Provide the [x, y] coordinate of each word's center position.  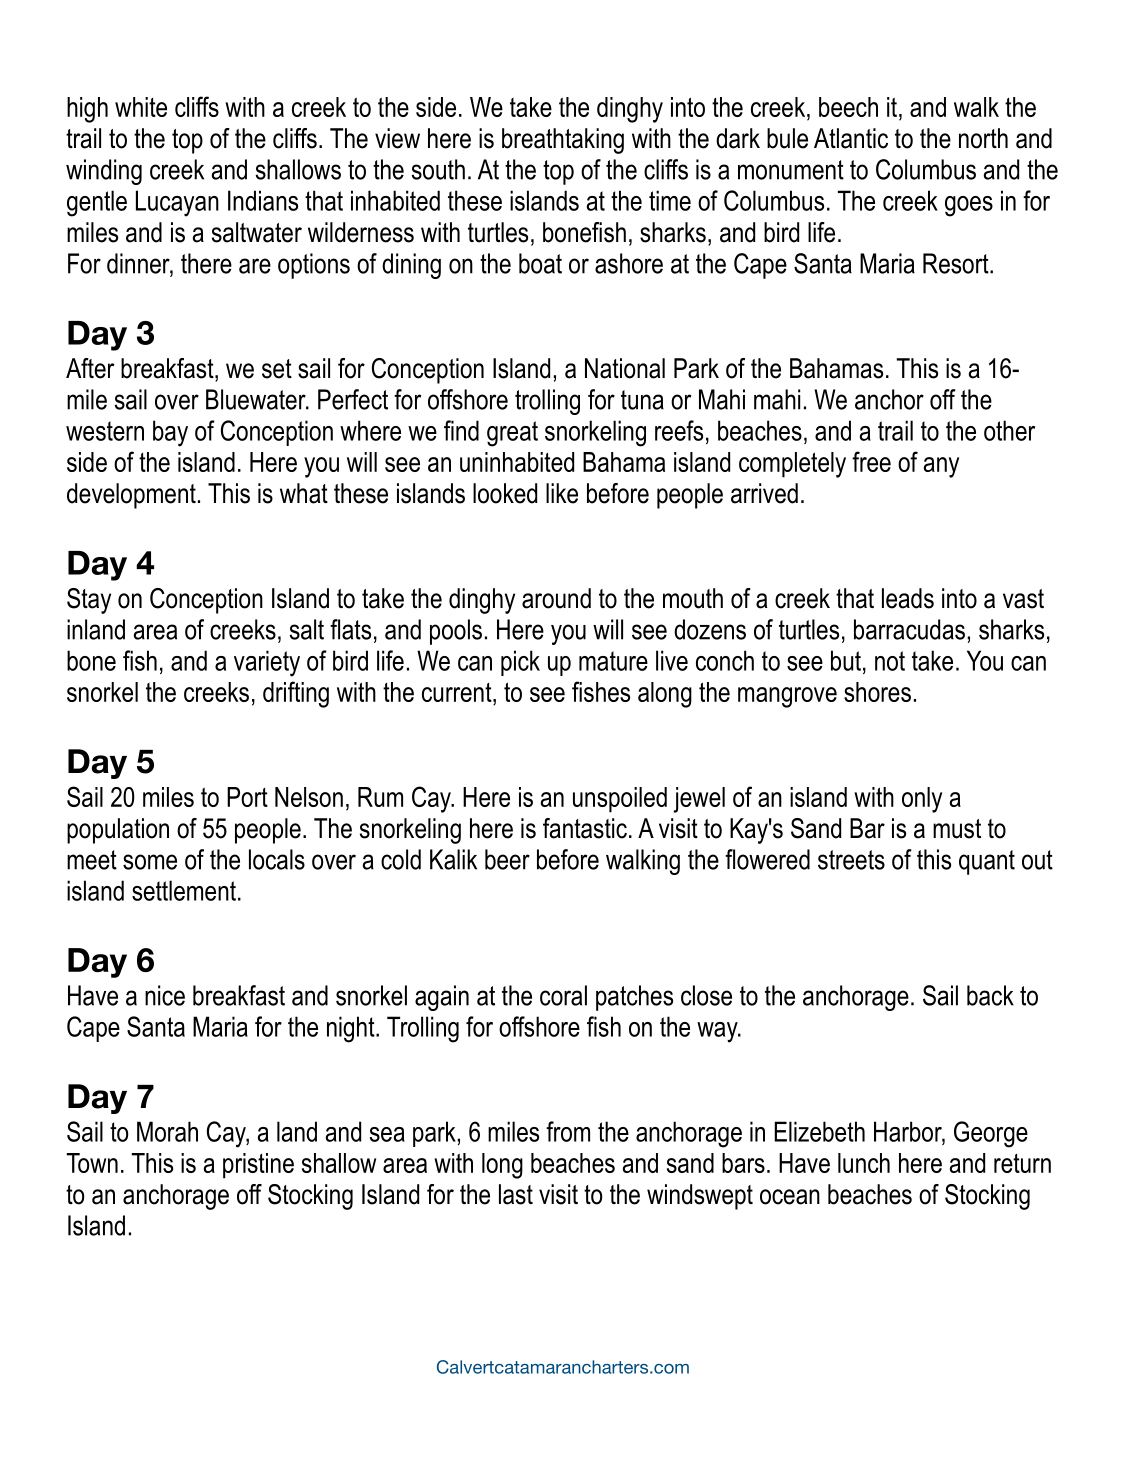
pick [520, 663]
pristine [258, 1166]
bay [170, 433]
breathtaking [563, 141]
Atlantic [851, 138]
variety [267, 663]
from [568, 1131]
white [141, 107]
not [890, 661]
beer [507, 859]
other [1009, 430]
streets [851, 860]
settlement [184, 890]
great [512, 434]
